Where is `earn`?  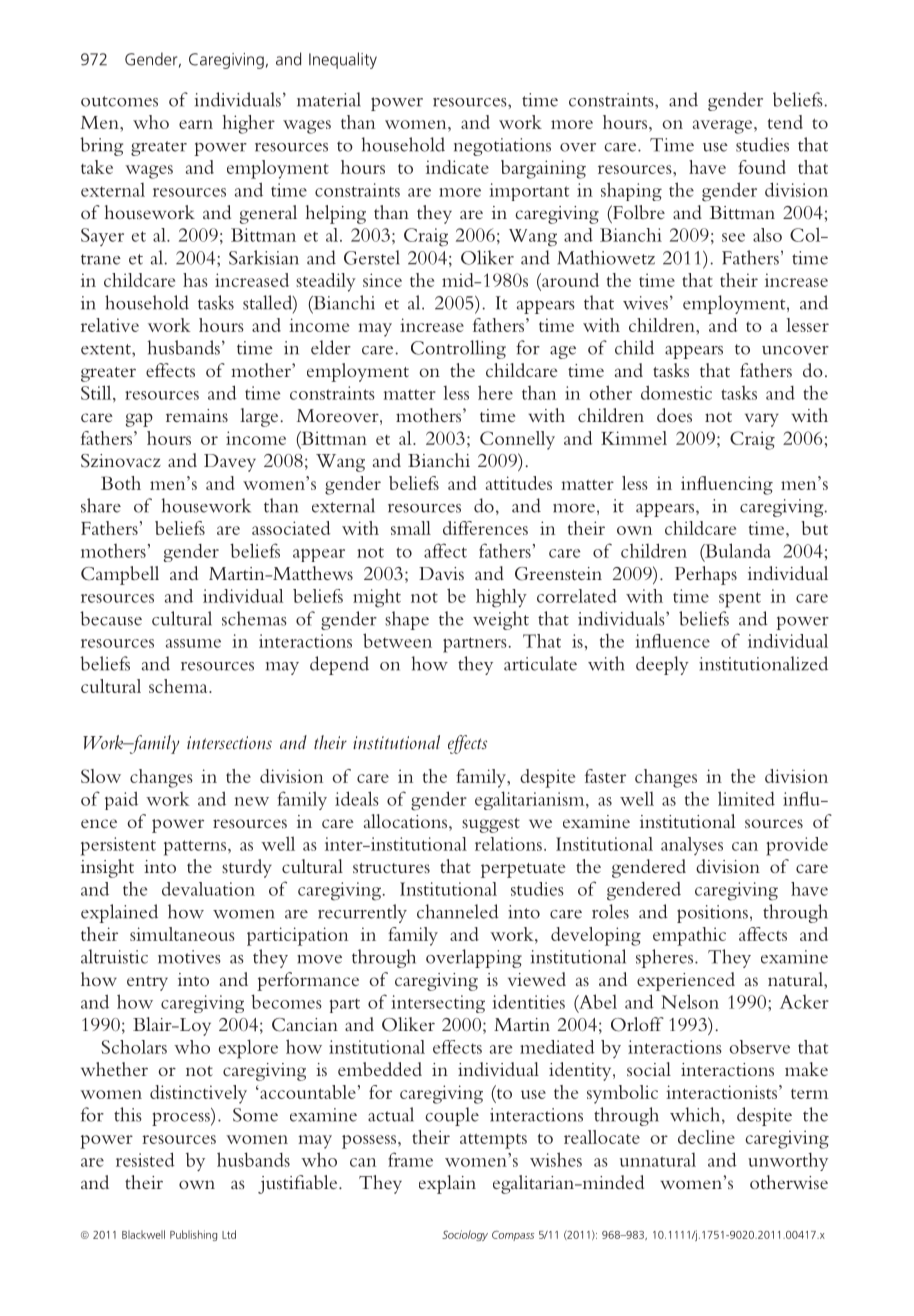
earn is located at coordinates (196, 124).
